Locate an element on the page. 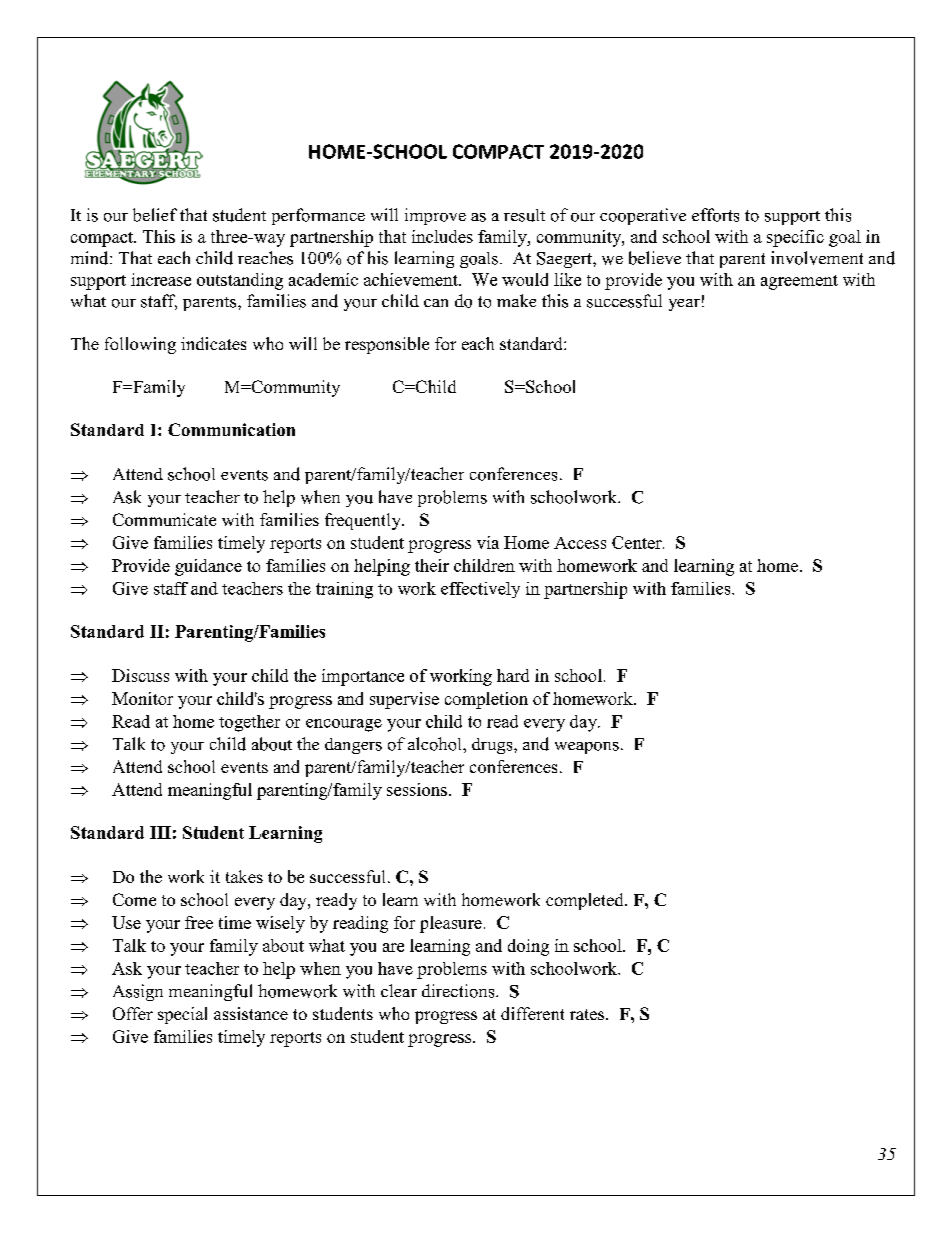 Image resolution: width=952 pixels, height=1233 pixels. guidance is located at coordinates (208, 567).
